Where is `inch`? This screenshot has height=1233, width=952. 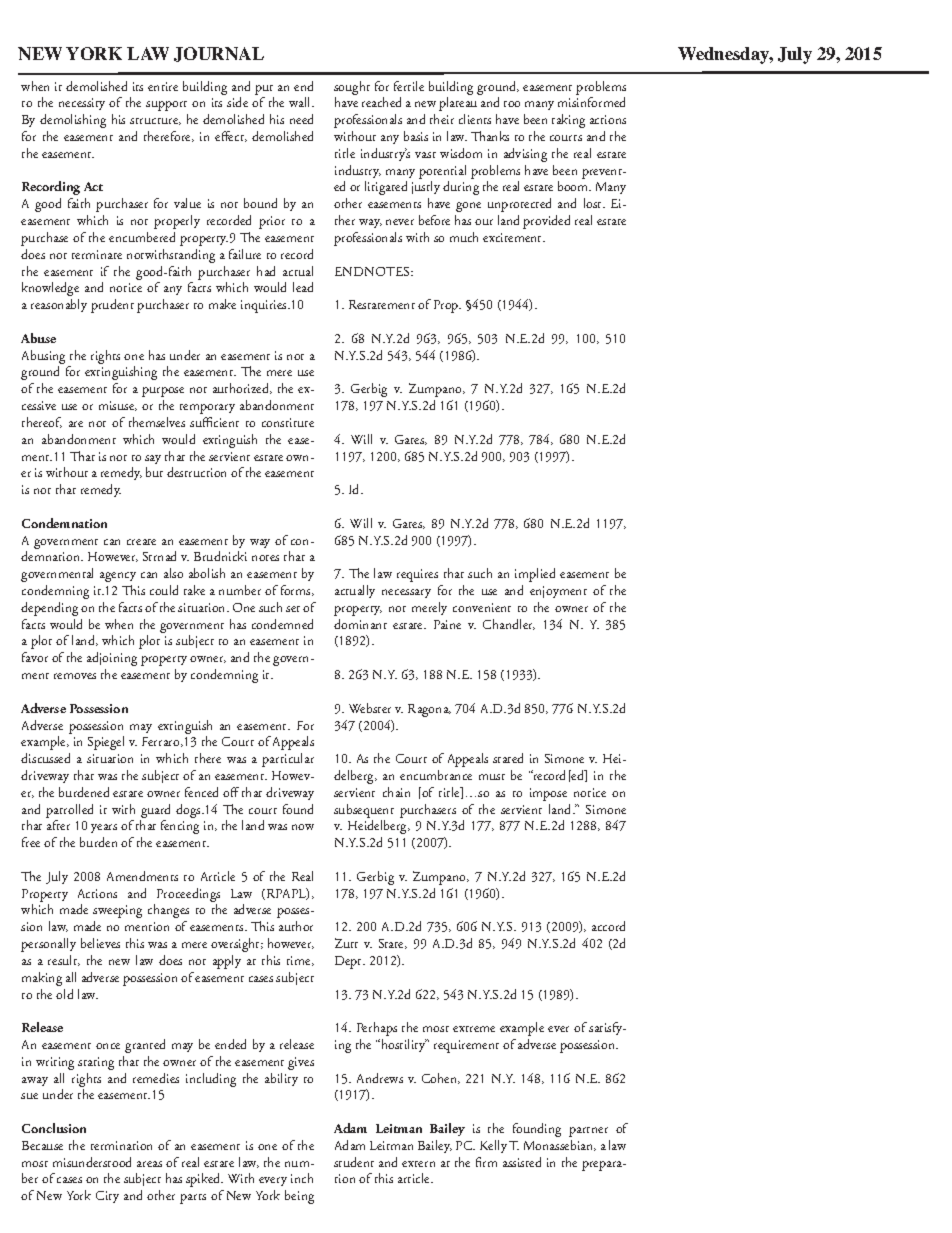
inch is located at coordinates (302, 1178).
